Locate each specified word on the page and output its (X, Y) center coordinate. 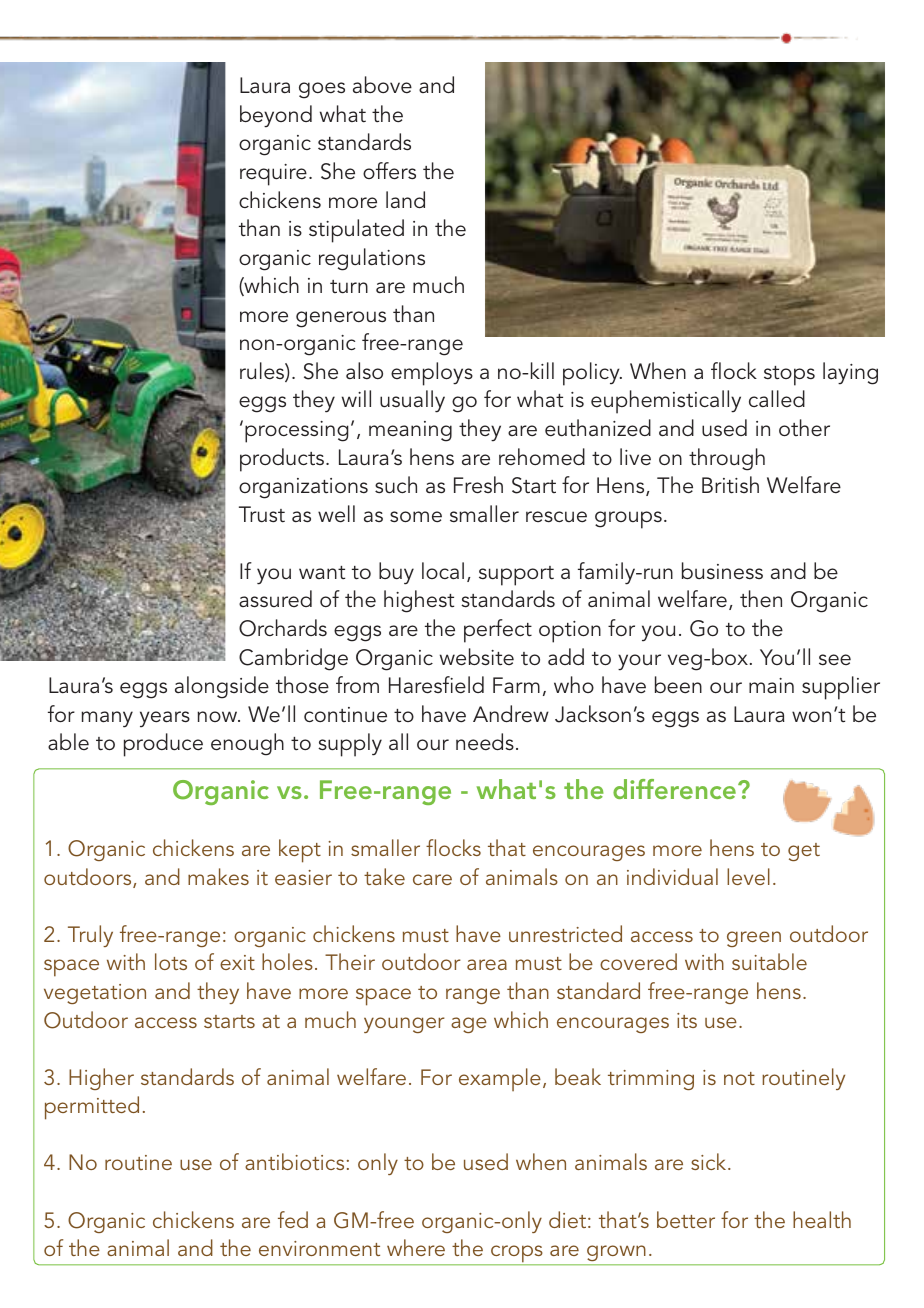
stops (789, 376)
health (822, 1219)
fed (293, 1219)
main (771, 685)
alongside (222, 687)
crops (517, 1255)
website (477, 657)
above (382, 85)
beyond (276, 116)
